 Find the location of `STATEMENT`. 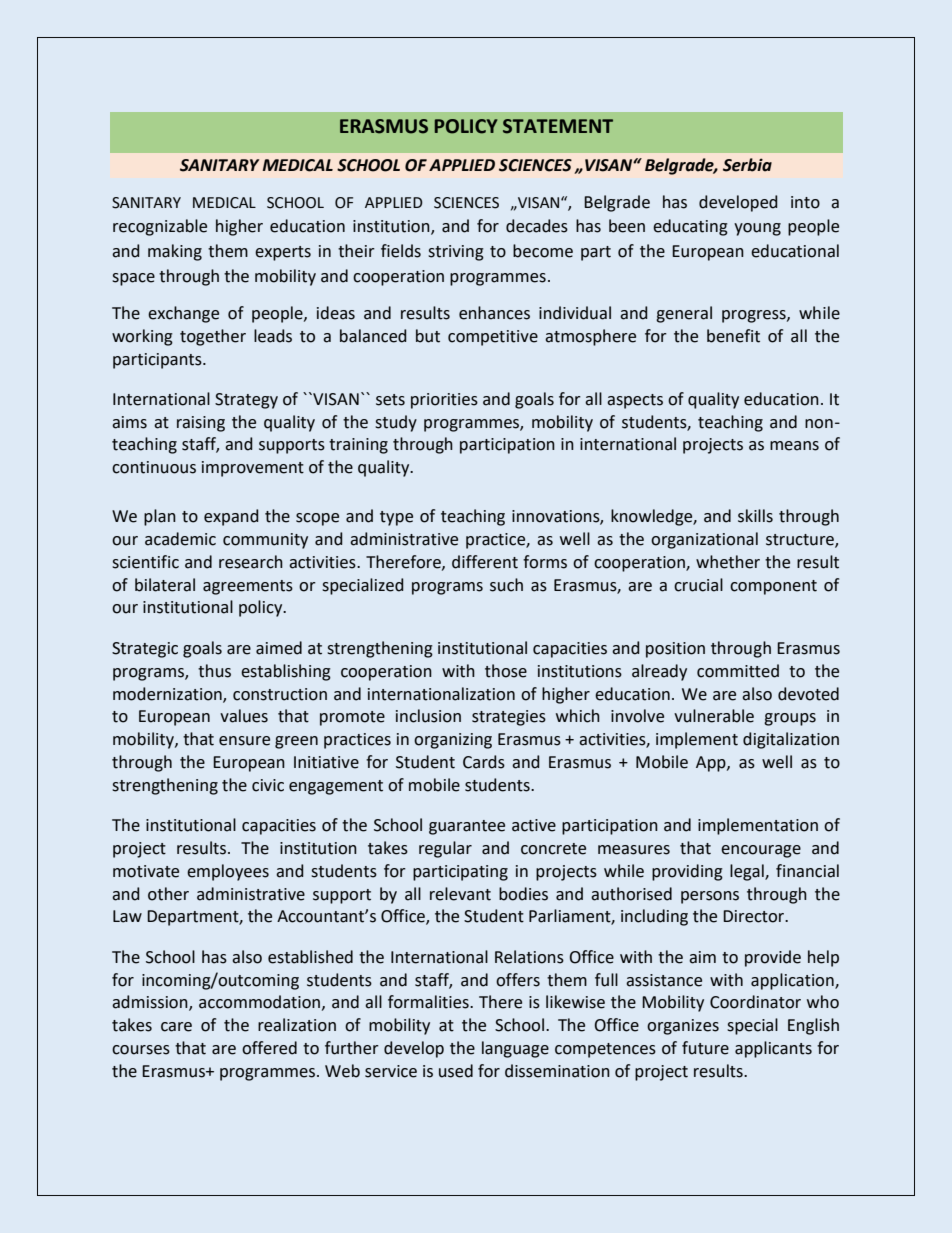

STATEMENT is located at coordinates (558, 126).
